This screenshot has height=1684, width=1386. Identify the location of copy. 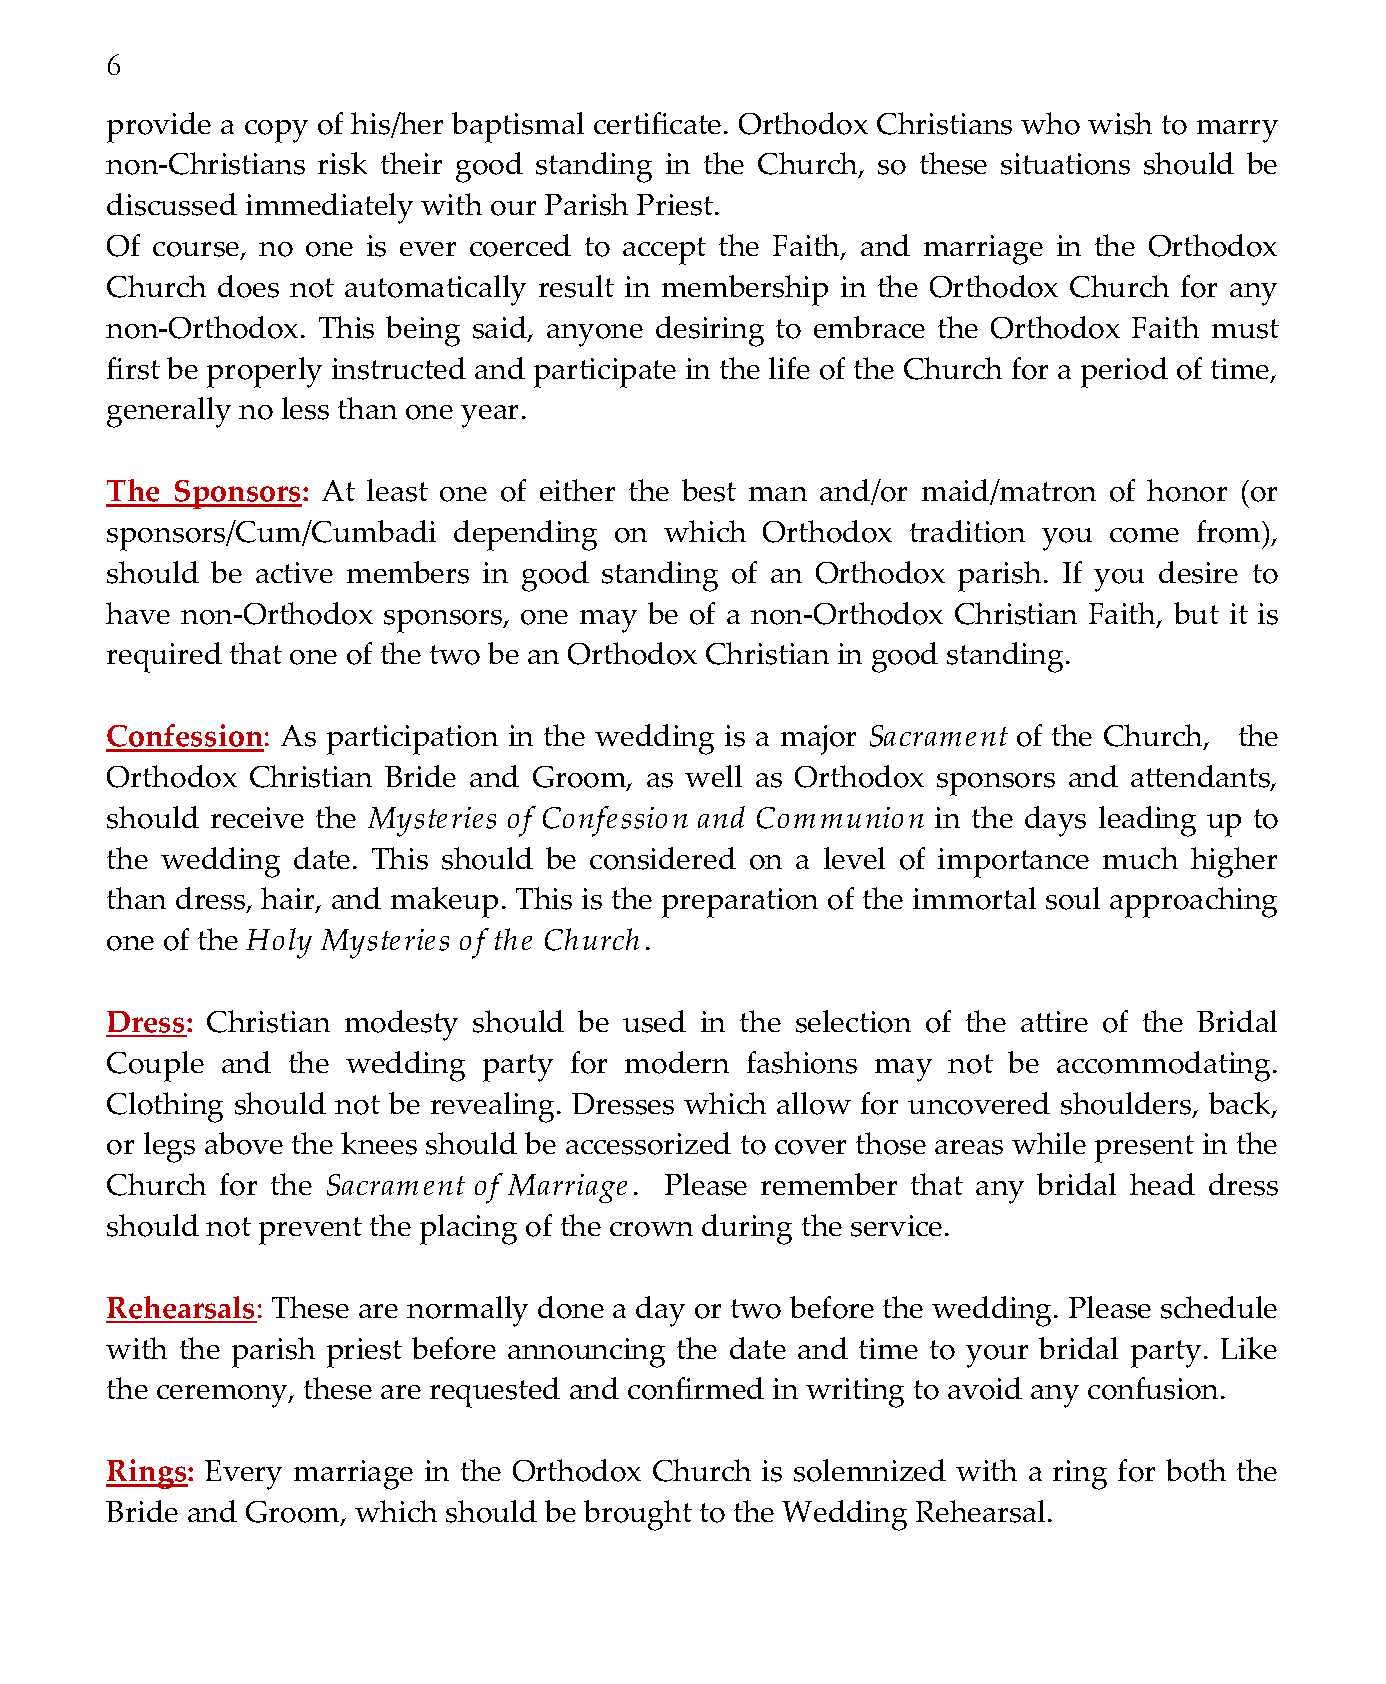
(276, 131).
